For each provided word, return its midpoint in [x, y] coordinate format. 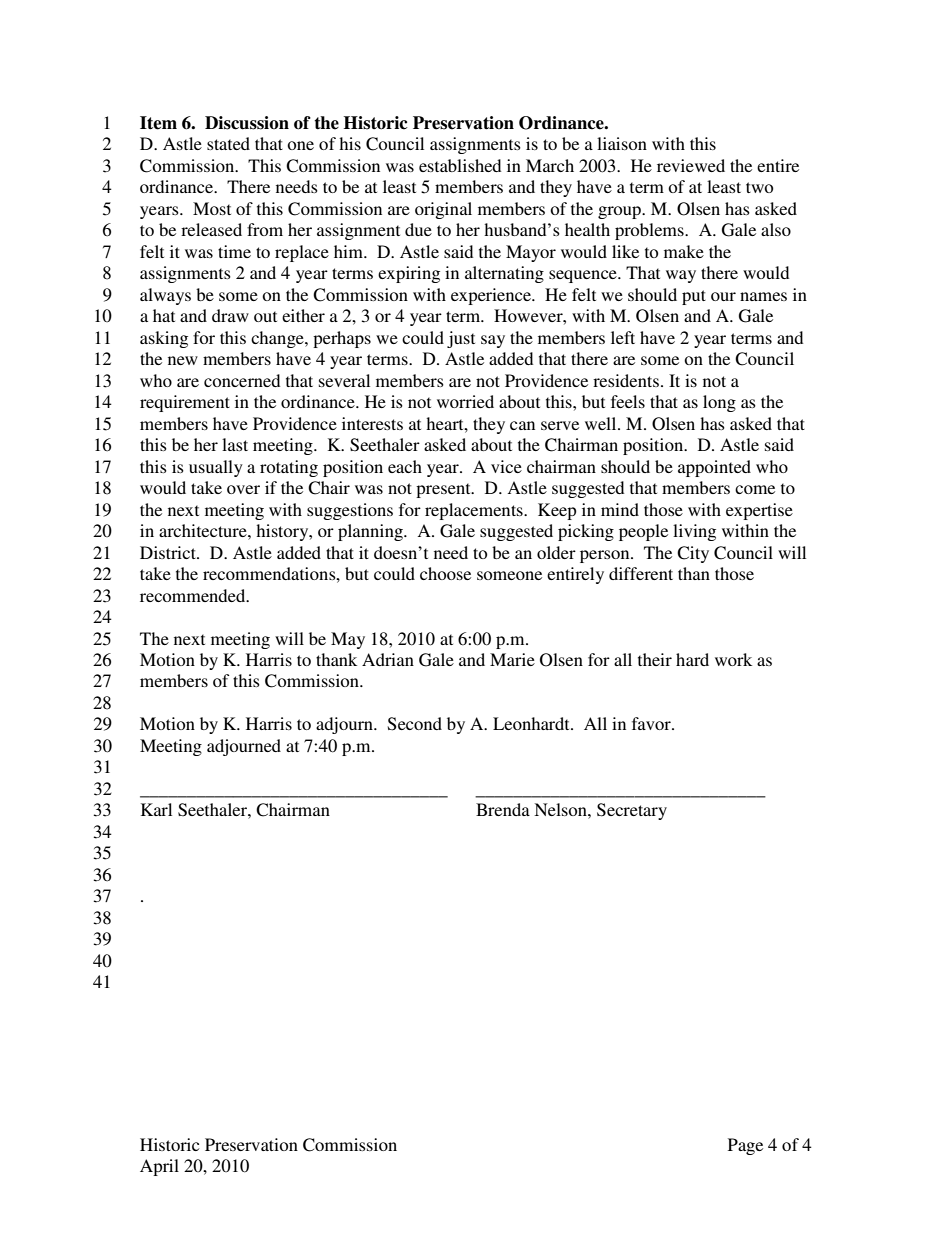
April [159, 1167]
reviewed [691, 165]
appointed [714, 468]
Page [745, 1146]
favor [652, 723]
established [460, 165]
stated [228, 143]
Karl [156, 809]
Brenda [503, 809]
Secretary [632, 811]
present [444, 490]
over [243, 489]
